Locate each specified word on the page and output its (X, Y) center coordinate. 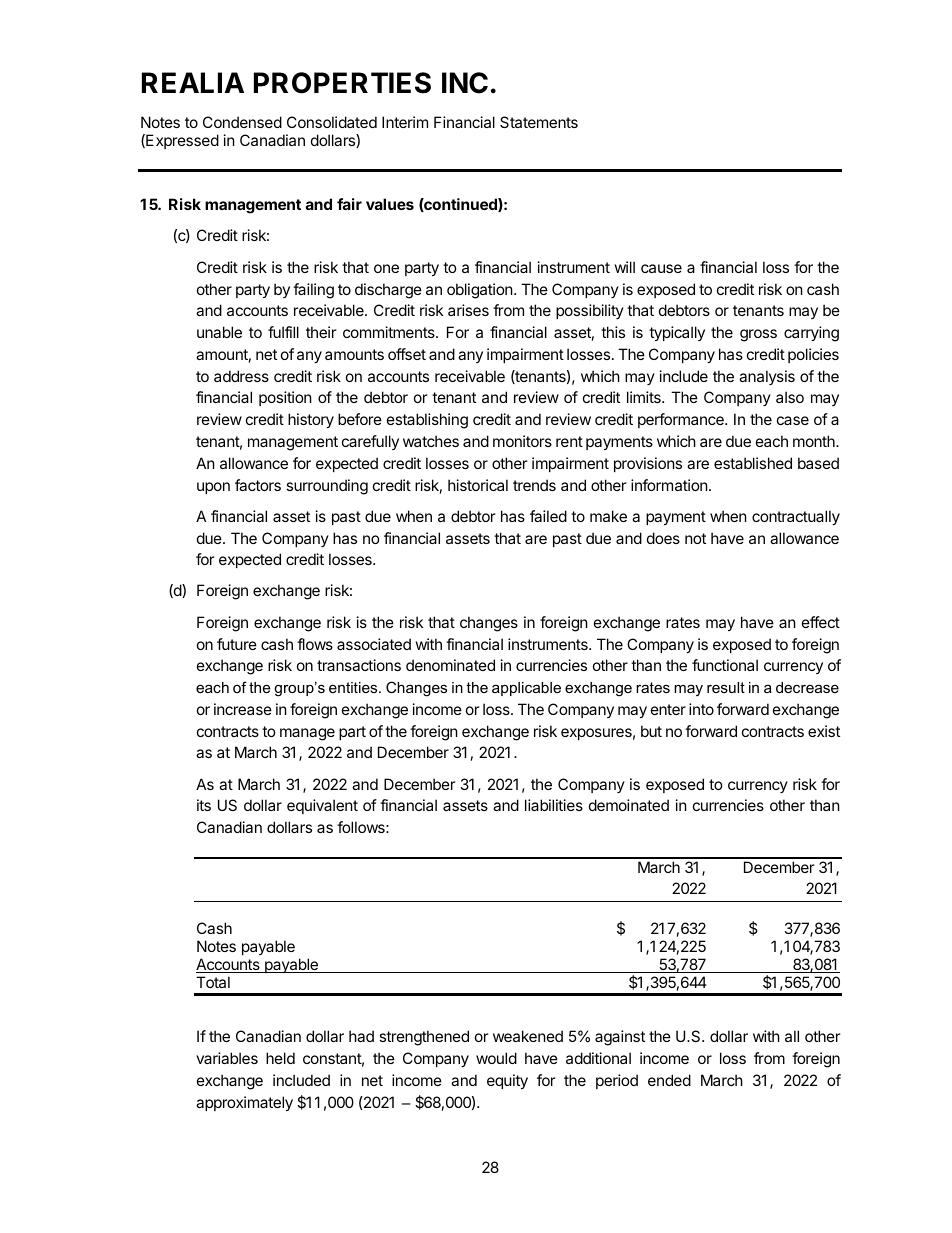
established (753, 463)
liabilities (554, 805)
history (311, 420)
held (280, 1058)
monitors (522, 441)
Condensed (242, 122)
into (701, 709)
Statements (539, 122)
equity (507, 1081)
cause (661, 268)
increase (243, 709)
